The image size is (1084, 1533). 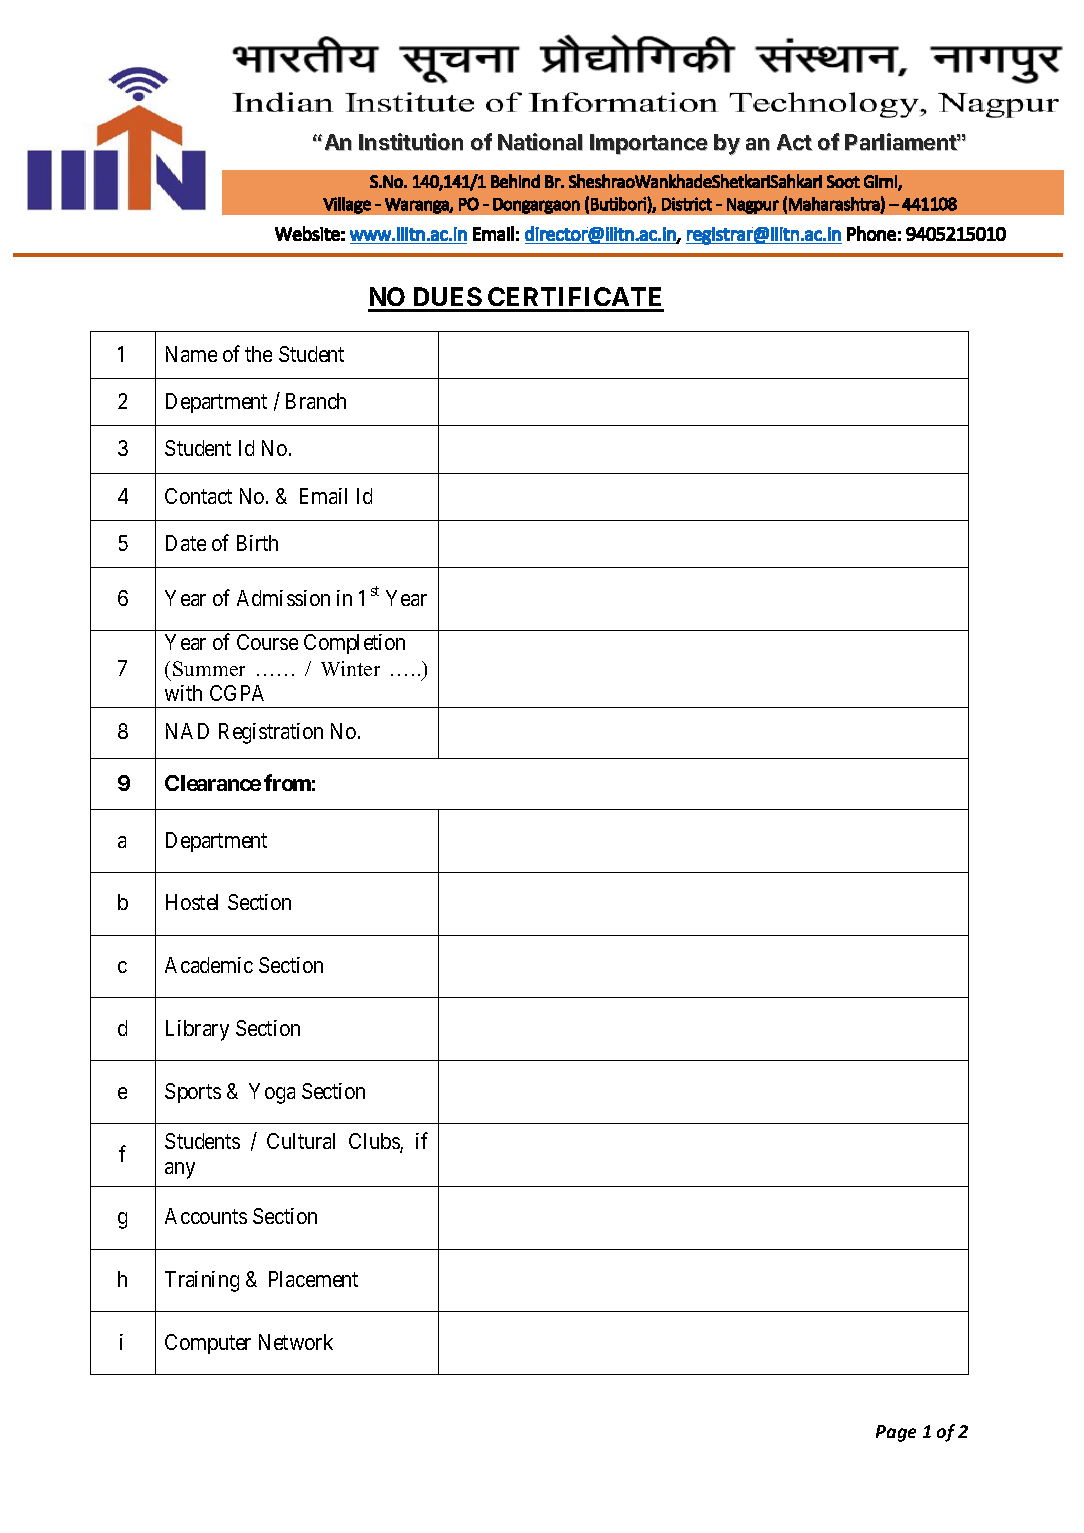 What do you see at coordinates (354, 644) in the document?
I see `Completion` at bounding box center [354, 644].
